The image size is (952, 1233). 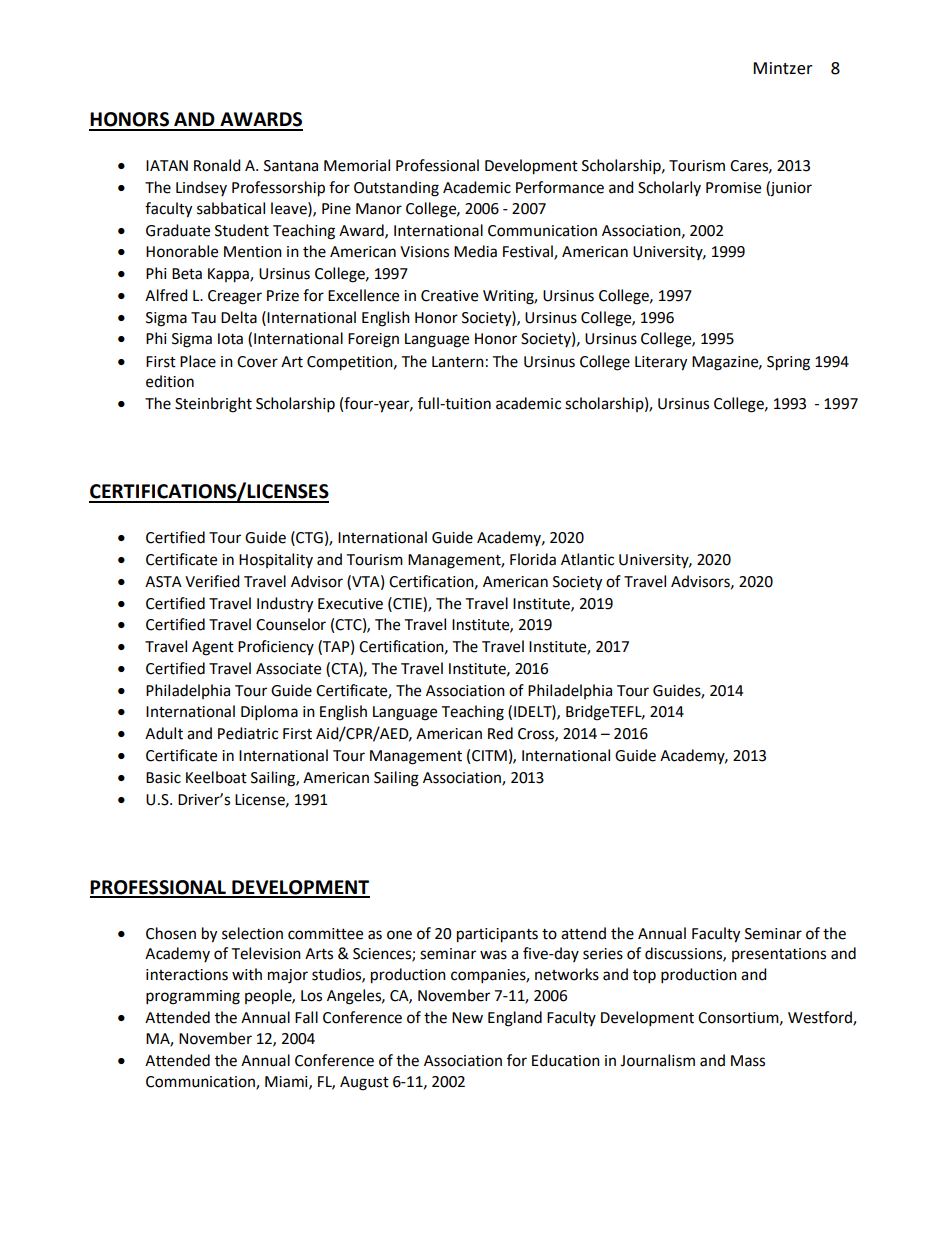 I want to click on Basic, so click(x=163, y=778).
